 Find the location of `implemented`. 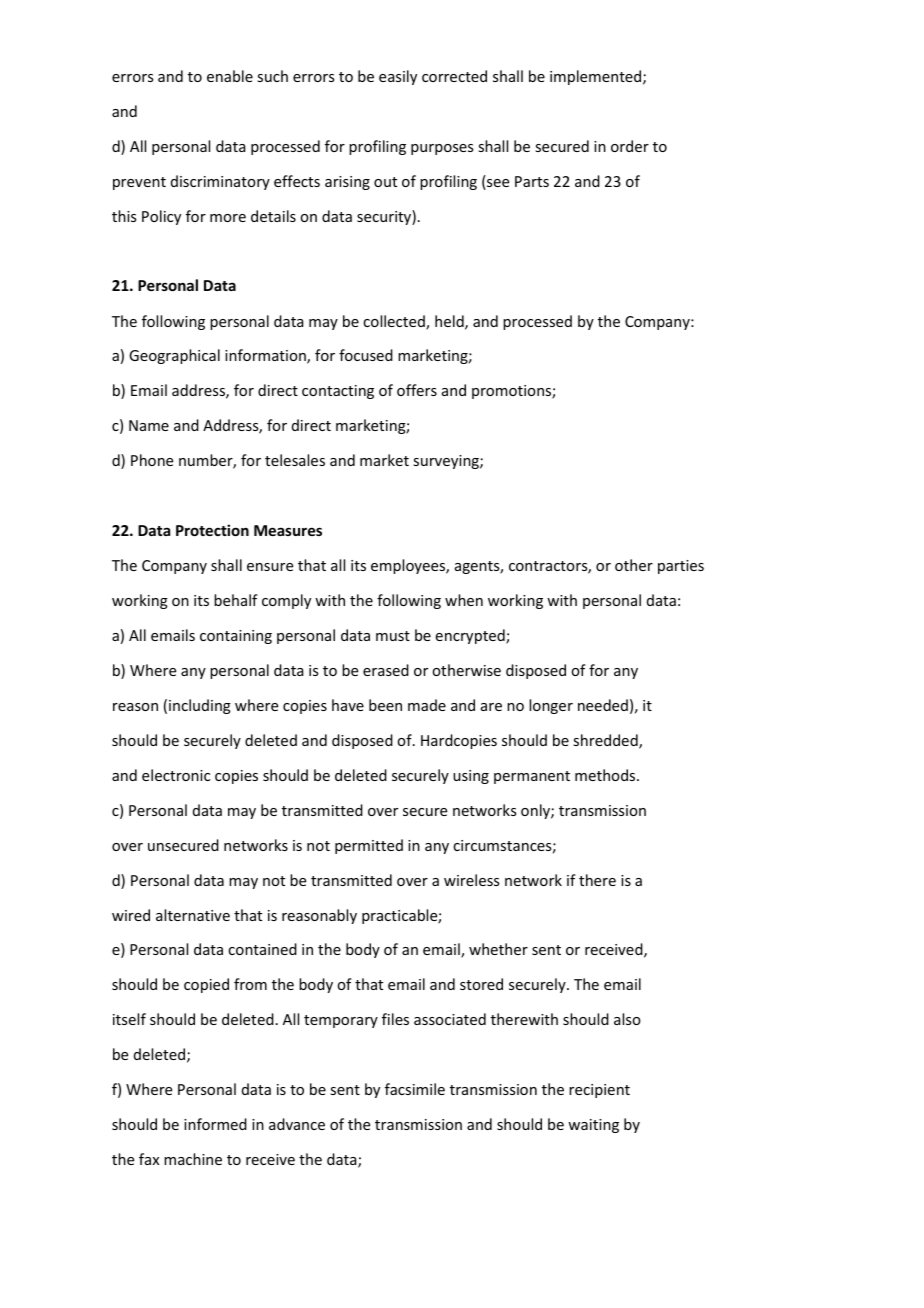

implemented is located at coordinates (597, 77).
